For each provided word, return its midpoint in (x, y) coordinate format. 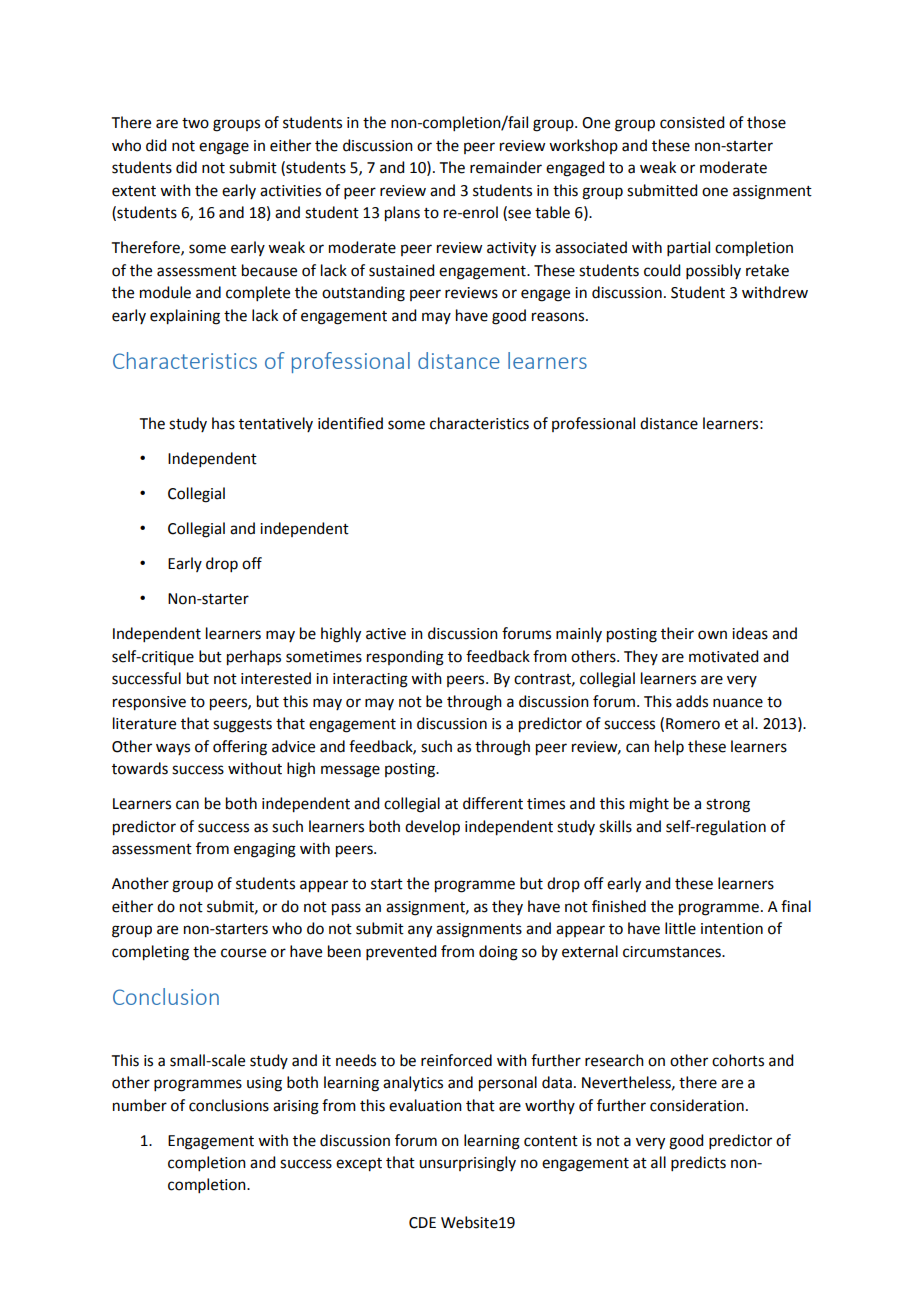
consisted (692, 122)
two (195, 123)
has (223, 423)
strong (728, 806)
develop (432, 828)
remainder (506, 167)
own (712, 635)
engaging (265, 850)
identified (350, 423)
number (140, 1105)
